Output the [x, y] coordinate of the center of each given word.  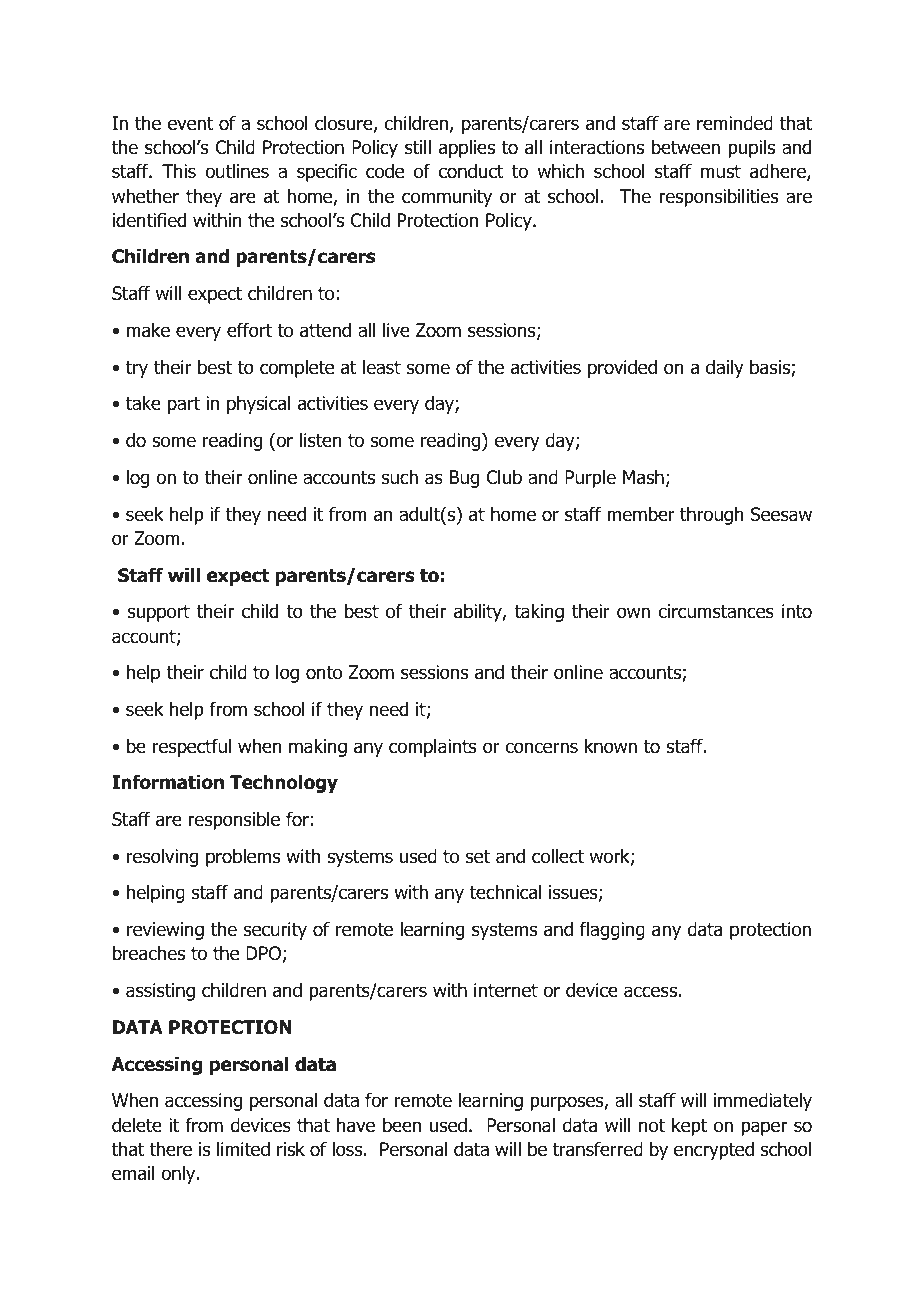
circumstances [716, 611]
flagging [612, 930]
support [159, 613]
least [382, 367]
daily [725, 369]
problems [243, 858]
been [402, 1125]
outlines [237, 171]
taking [539, 613]
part [184, 405]
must [721, 172]
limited [243, 1149]
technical [505, 892]
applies [467, 149]
